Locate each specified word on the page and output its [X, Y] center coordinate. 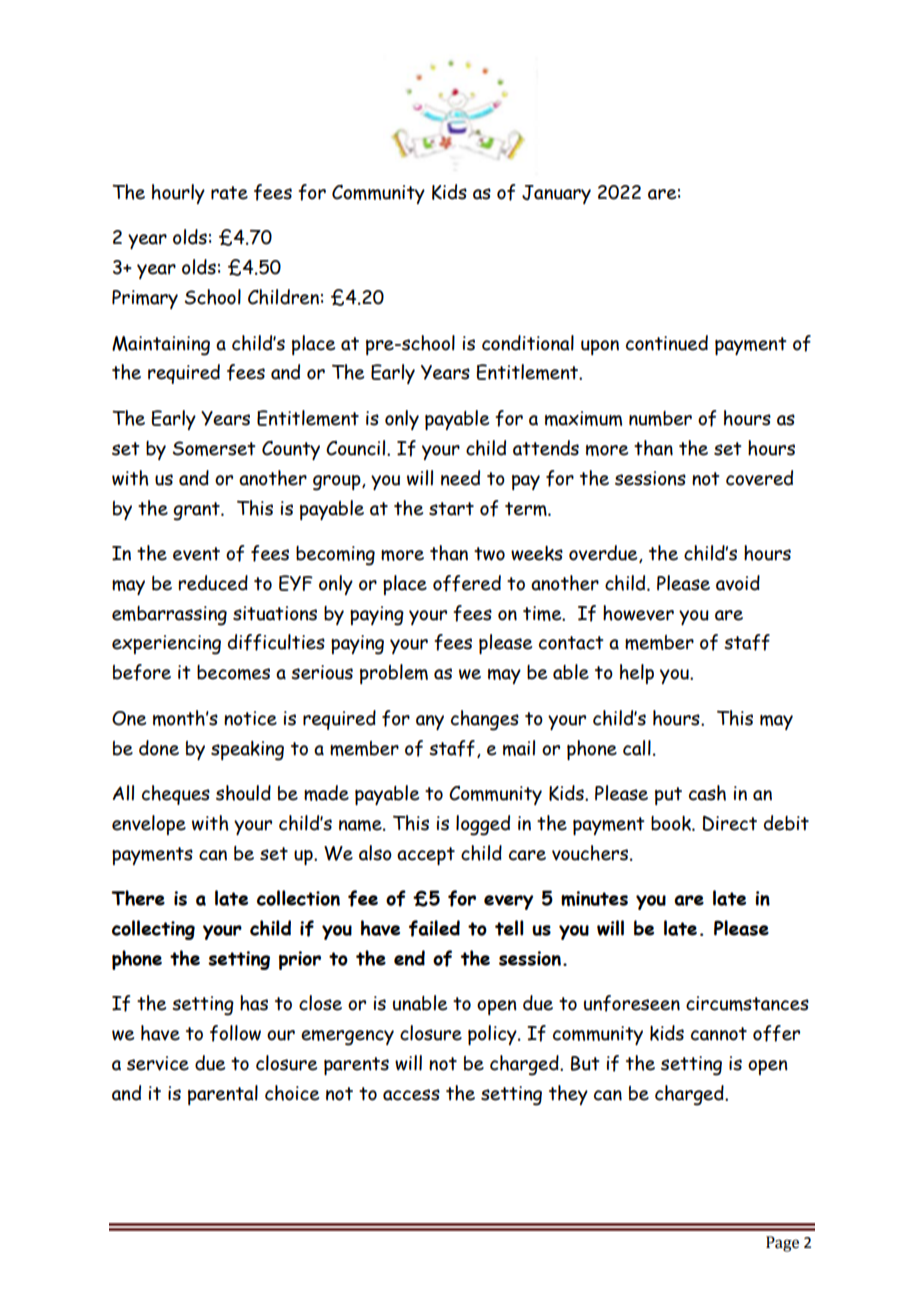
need [460, 478]
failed [434, 928]
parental [223, 1095]
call [637, 748]
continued [667, 343]
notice [250, 718]
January [556, 194]
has [254, 1003]
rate [229, 193]
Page [782, 1244]
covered [759, 478]
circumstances [747, 1003]
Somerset [214, 448]
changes [485, 720]
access [411, 1095]
